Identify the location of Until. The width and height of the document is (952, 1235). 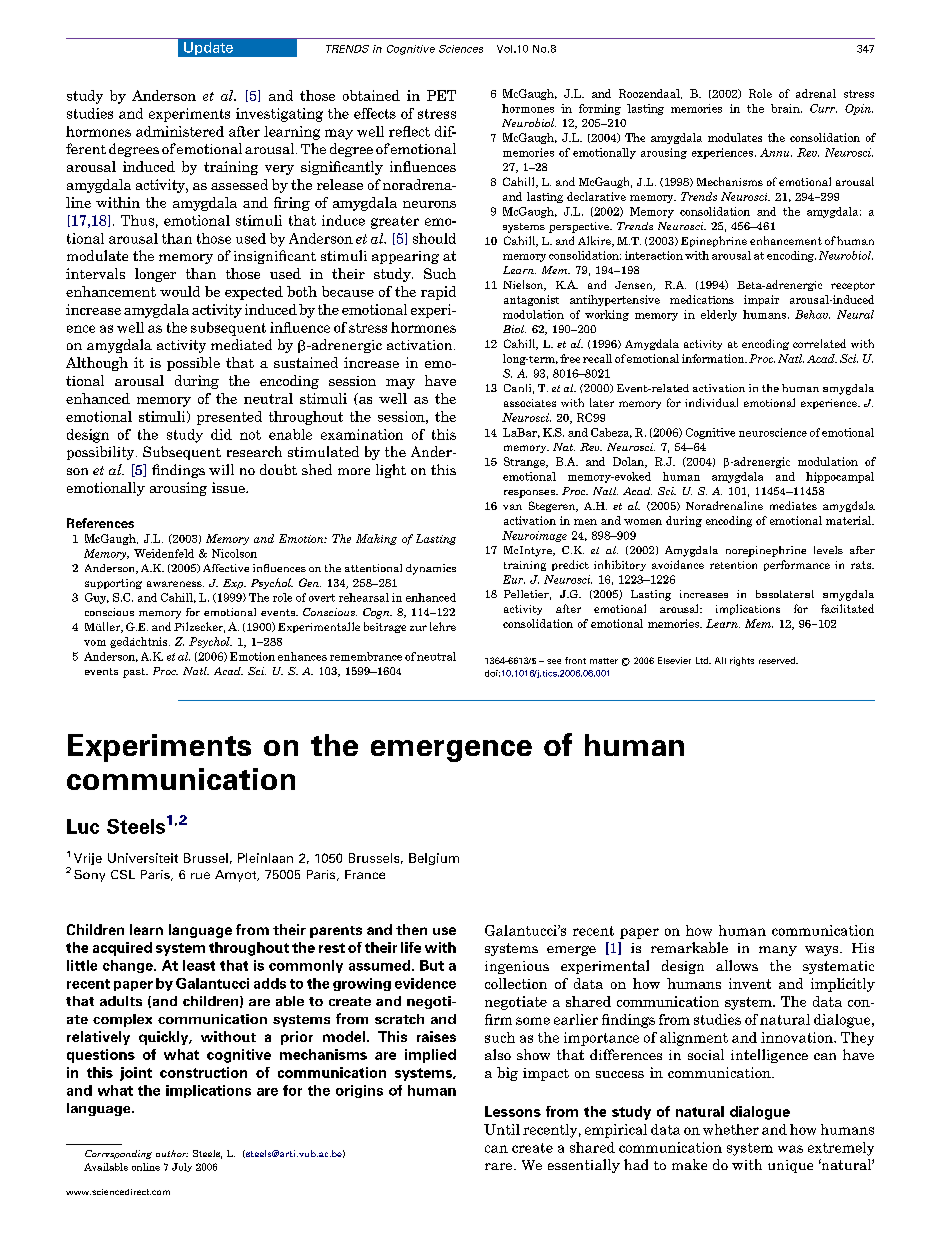
(502, 1129).
